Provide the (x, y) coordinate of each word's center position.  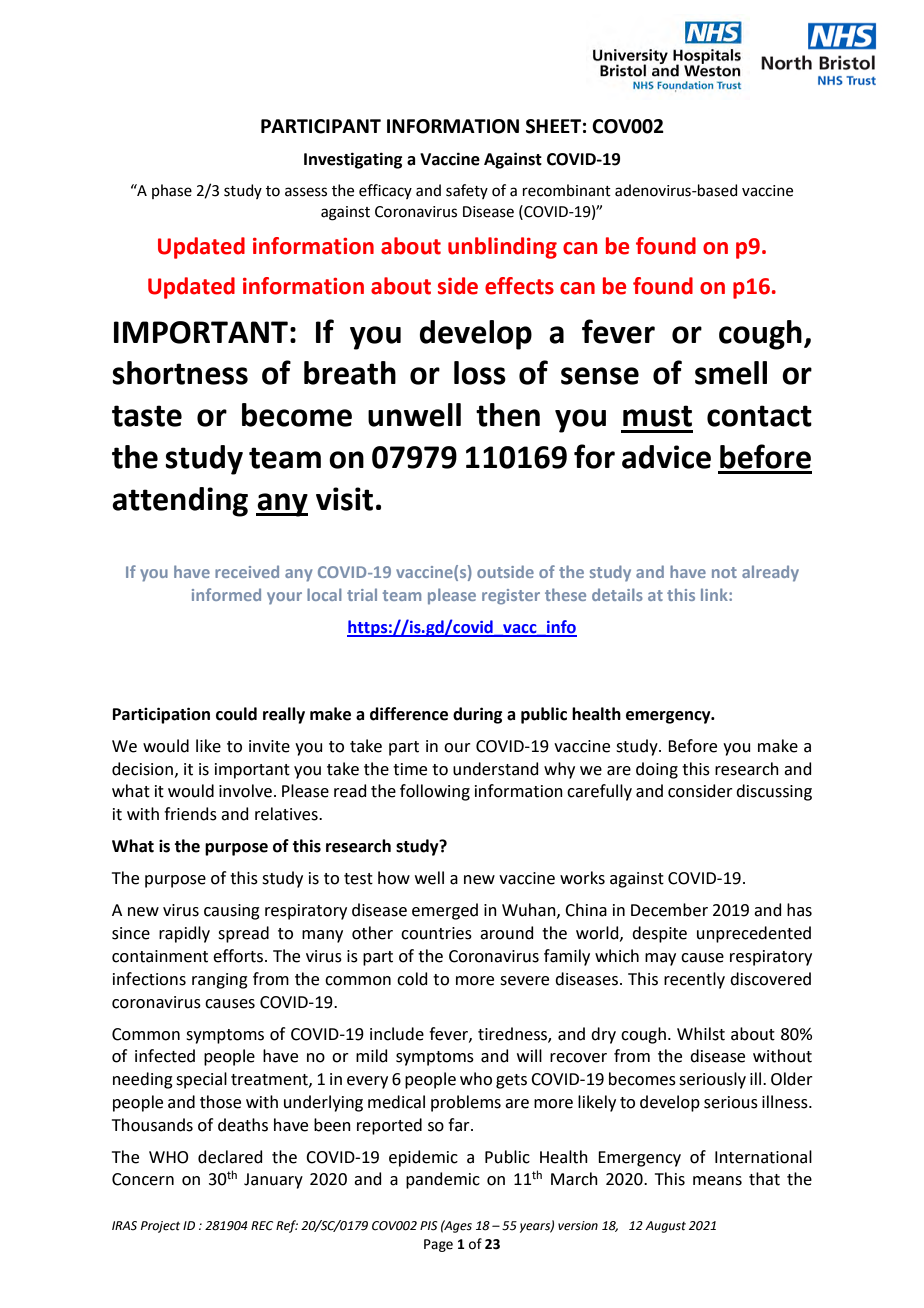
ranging (220, 981)
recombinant (567, 190)
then (508, 415)
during (478, 715)
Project (160, 1227)
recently (694, 980)
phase (172, 191)
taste (147, 416)
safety (467, 191)
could (236, 714)
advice (666, 457)
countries (436, 933)
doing (657, 770)
